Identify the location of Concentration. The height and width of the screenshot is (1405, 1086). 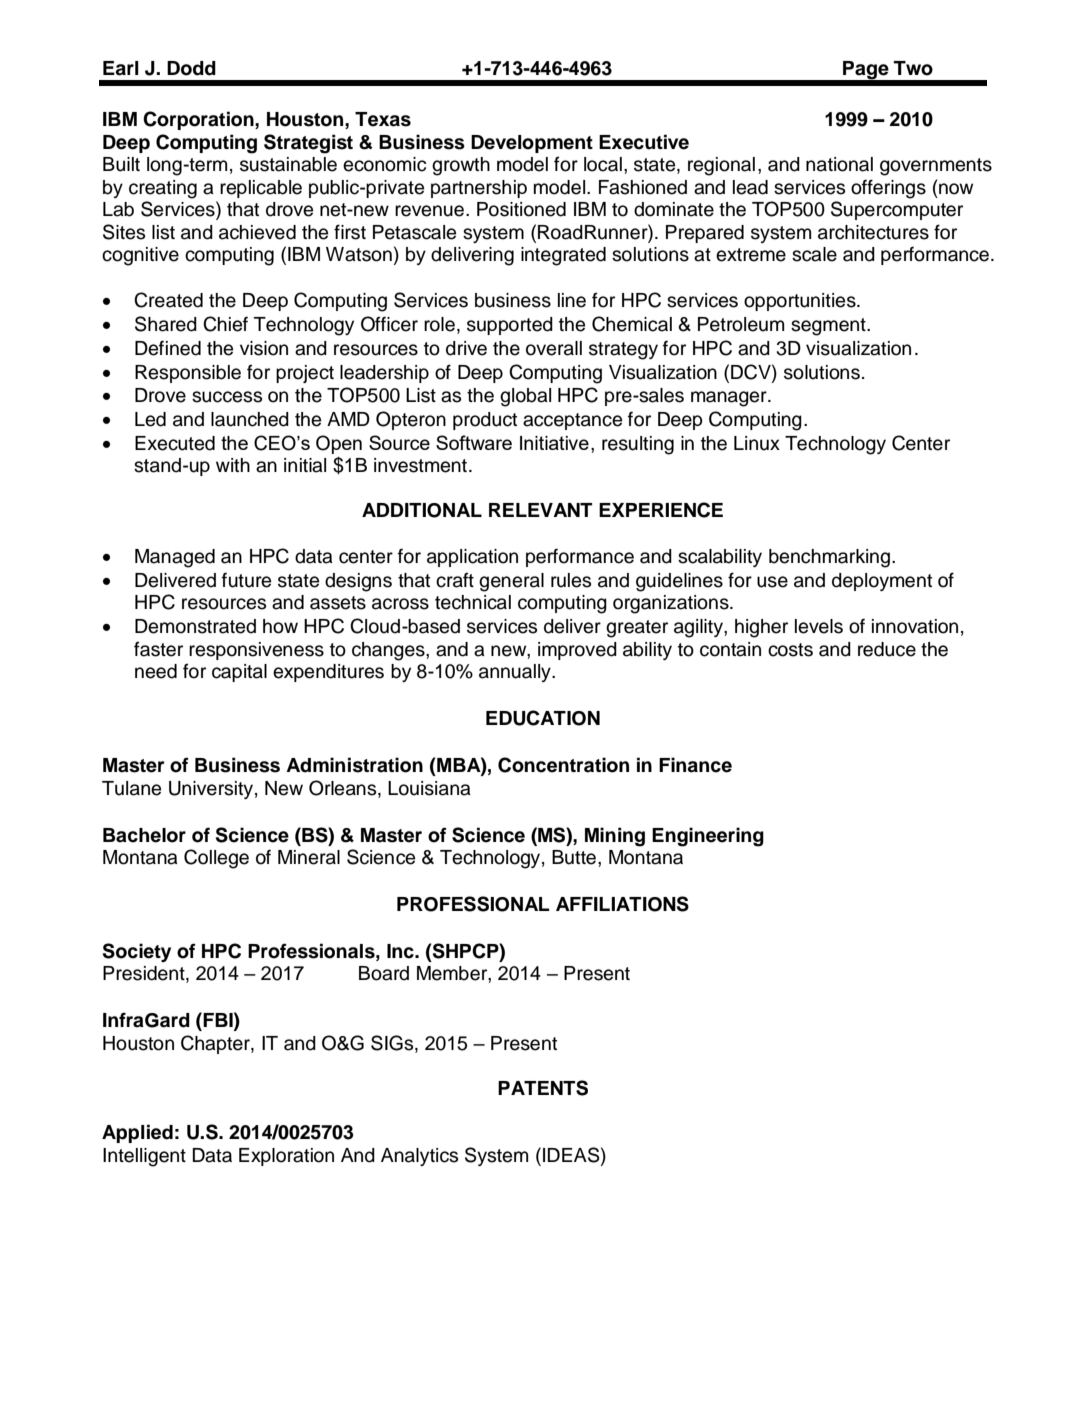
(563, 765).
